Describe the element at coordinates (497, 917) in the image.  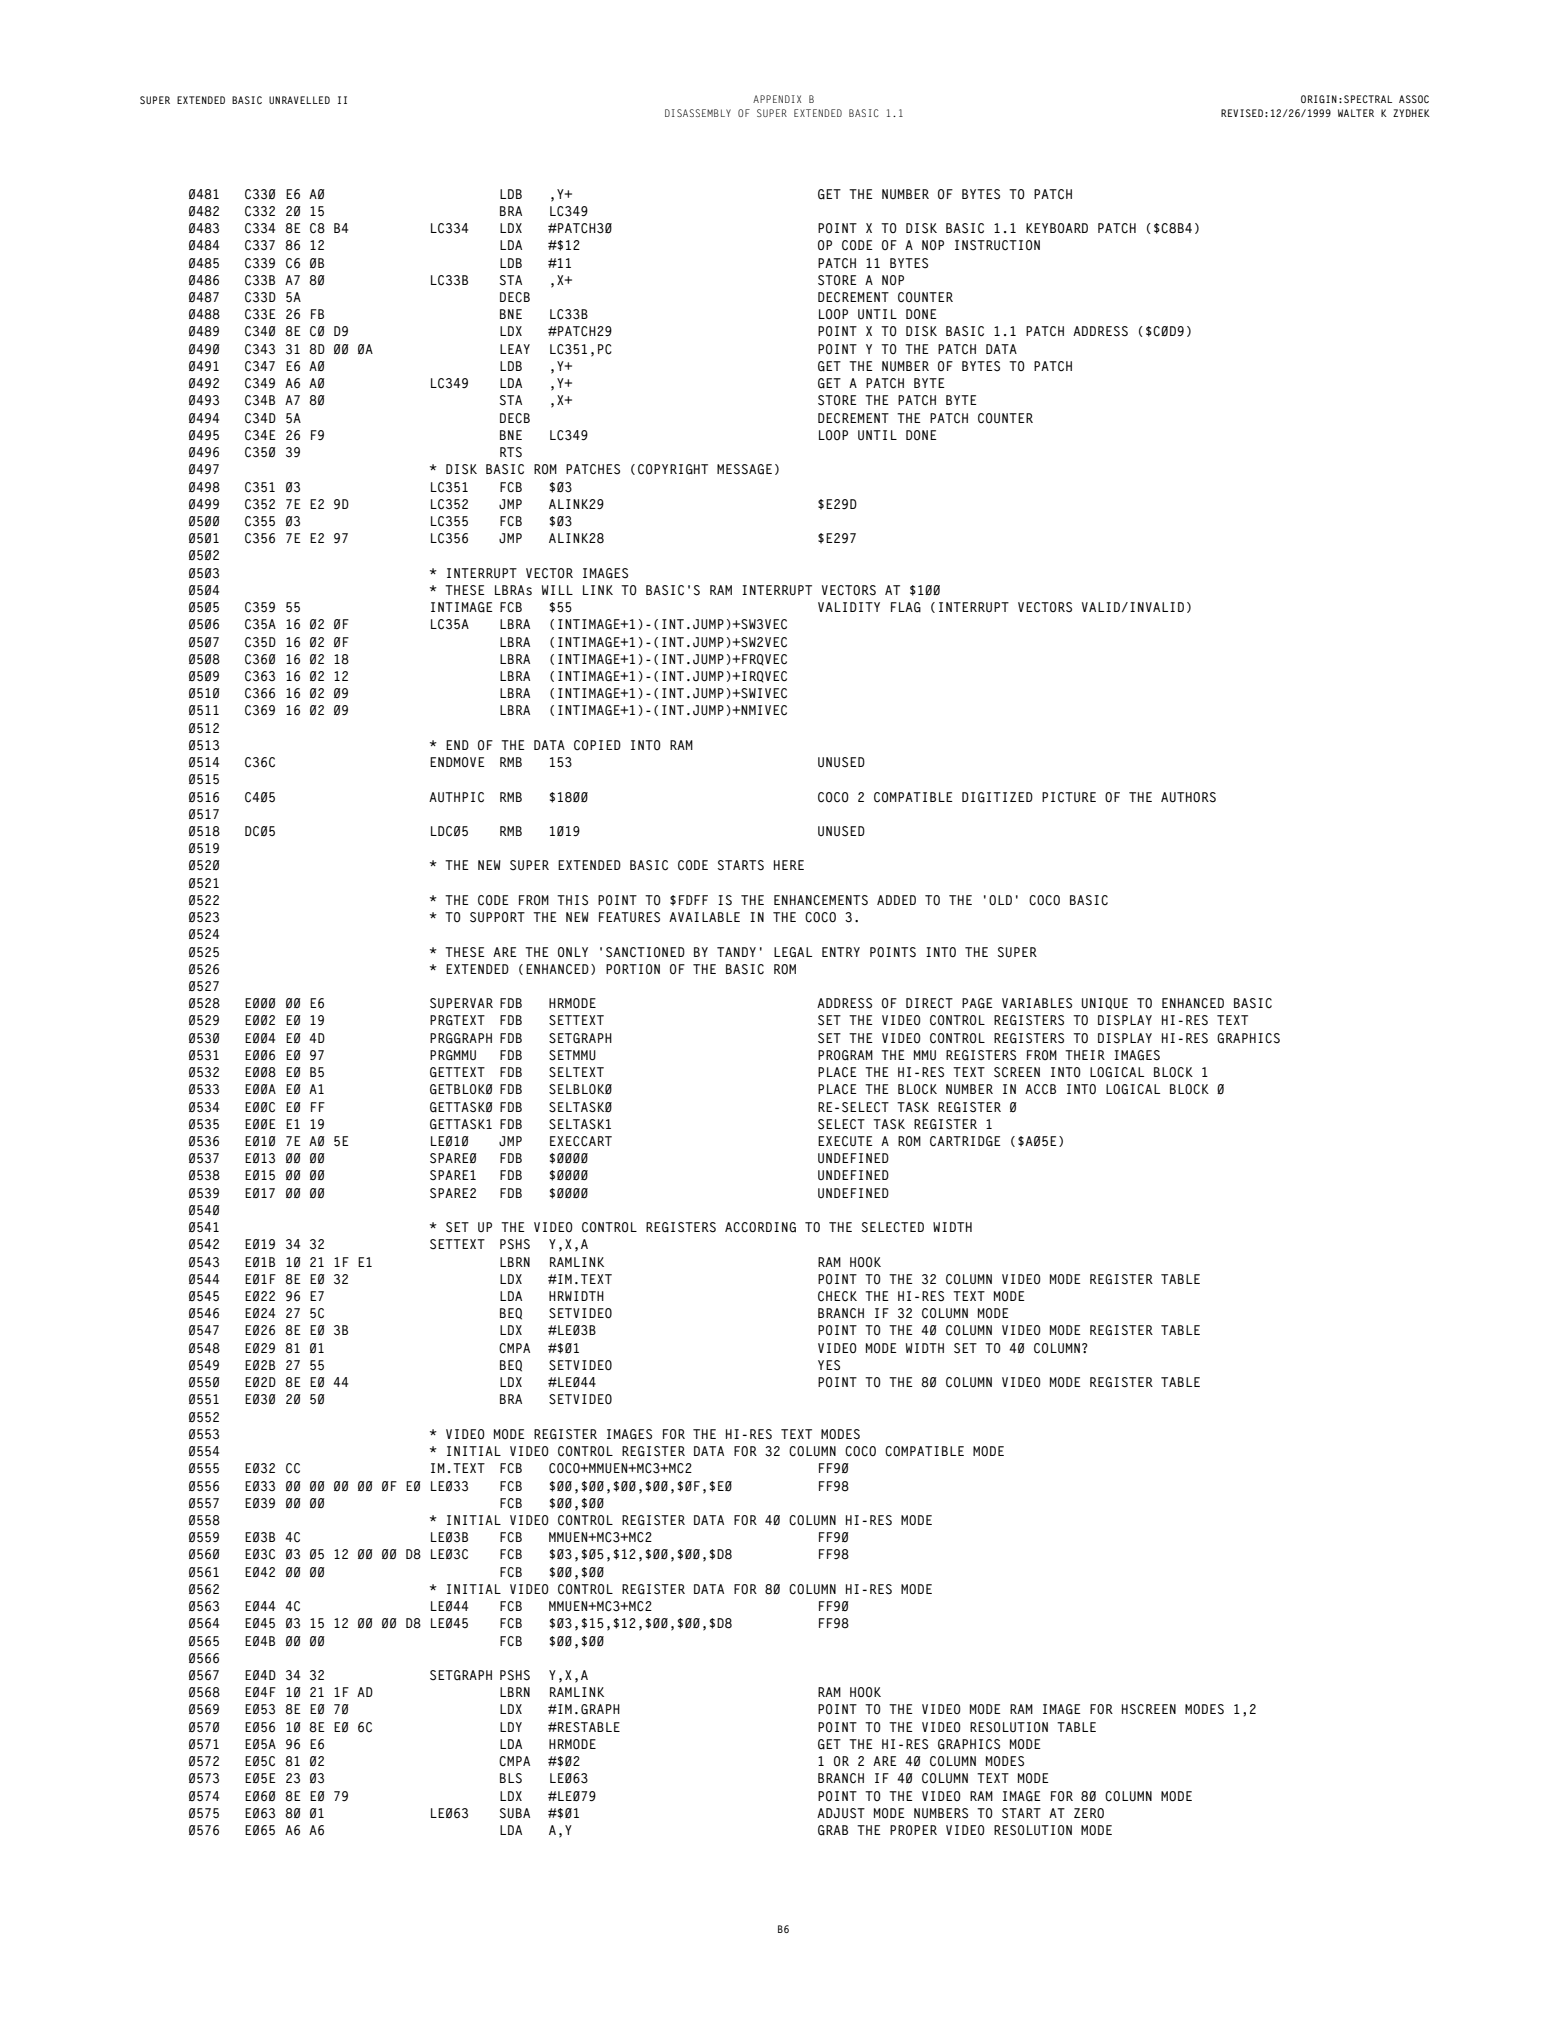
I see `SUPPORT` at that location.
